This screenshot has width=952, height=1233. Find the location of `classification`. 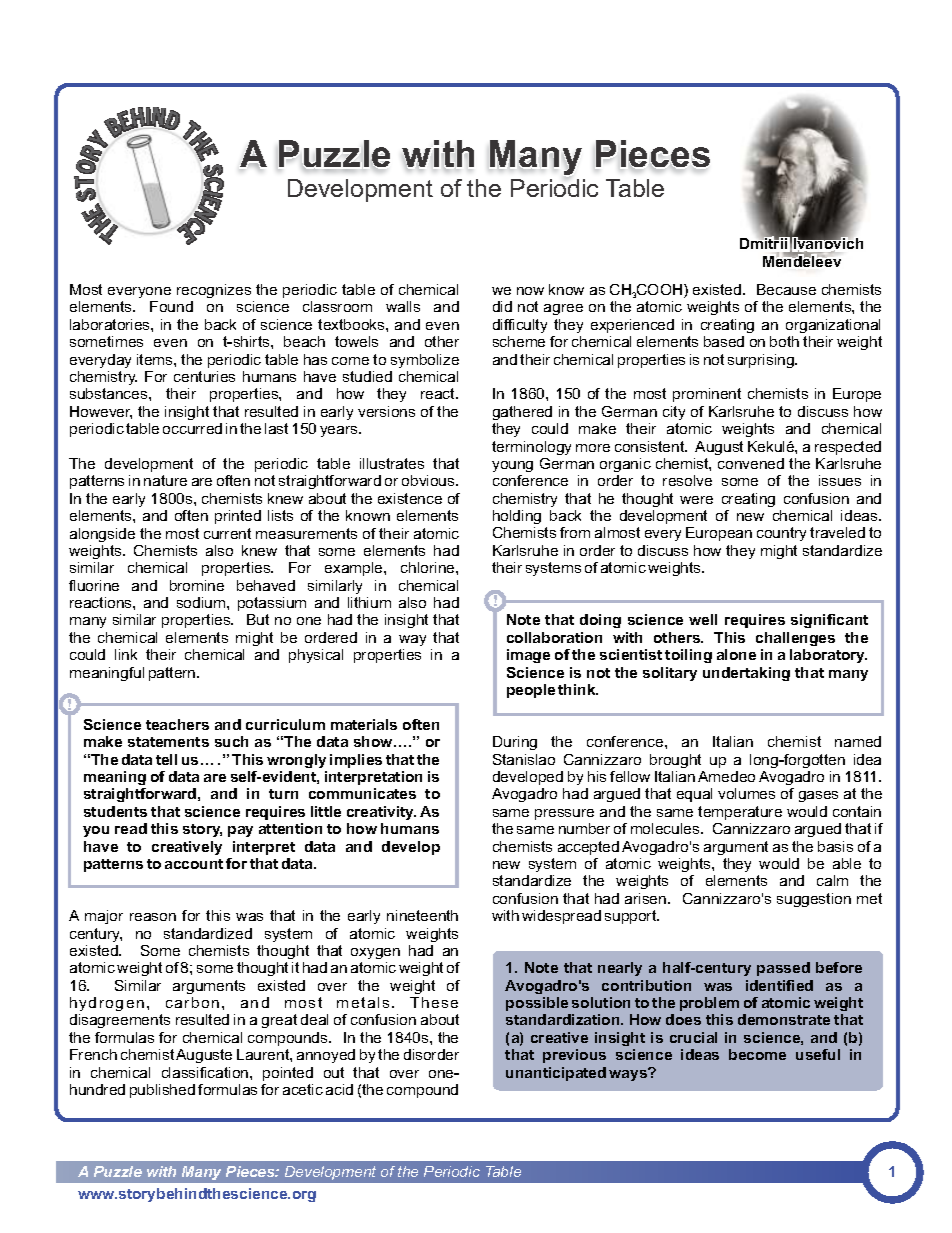

classification is located at coordinates (206, 1072).
